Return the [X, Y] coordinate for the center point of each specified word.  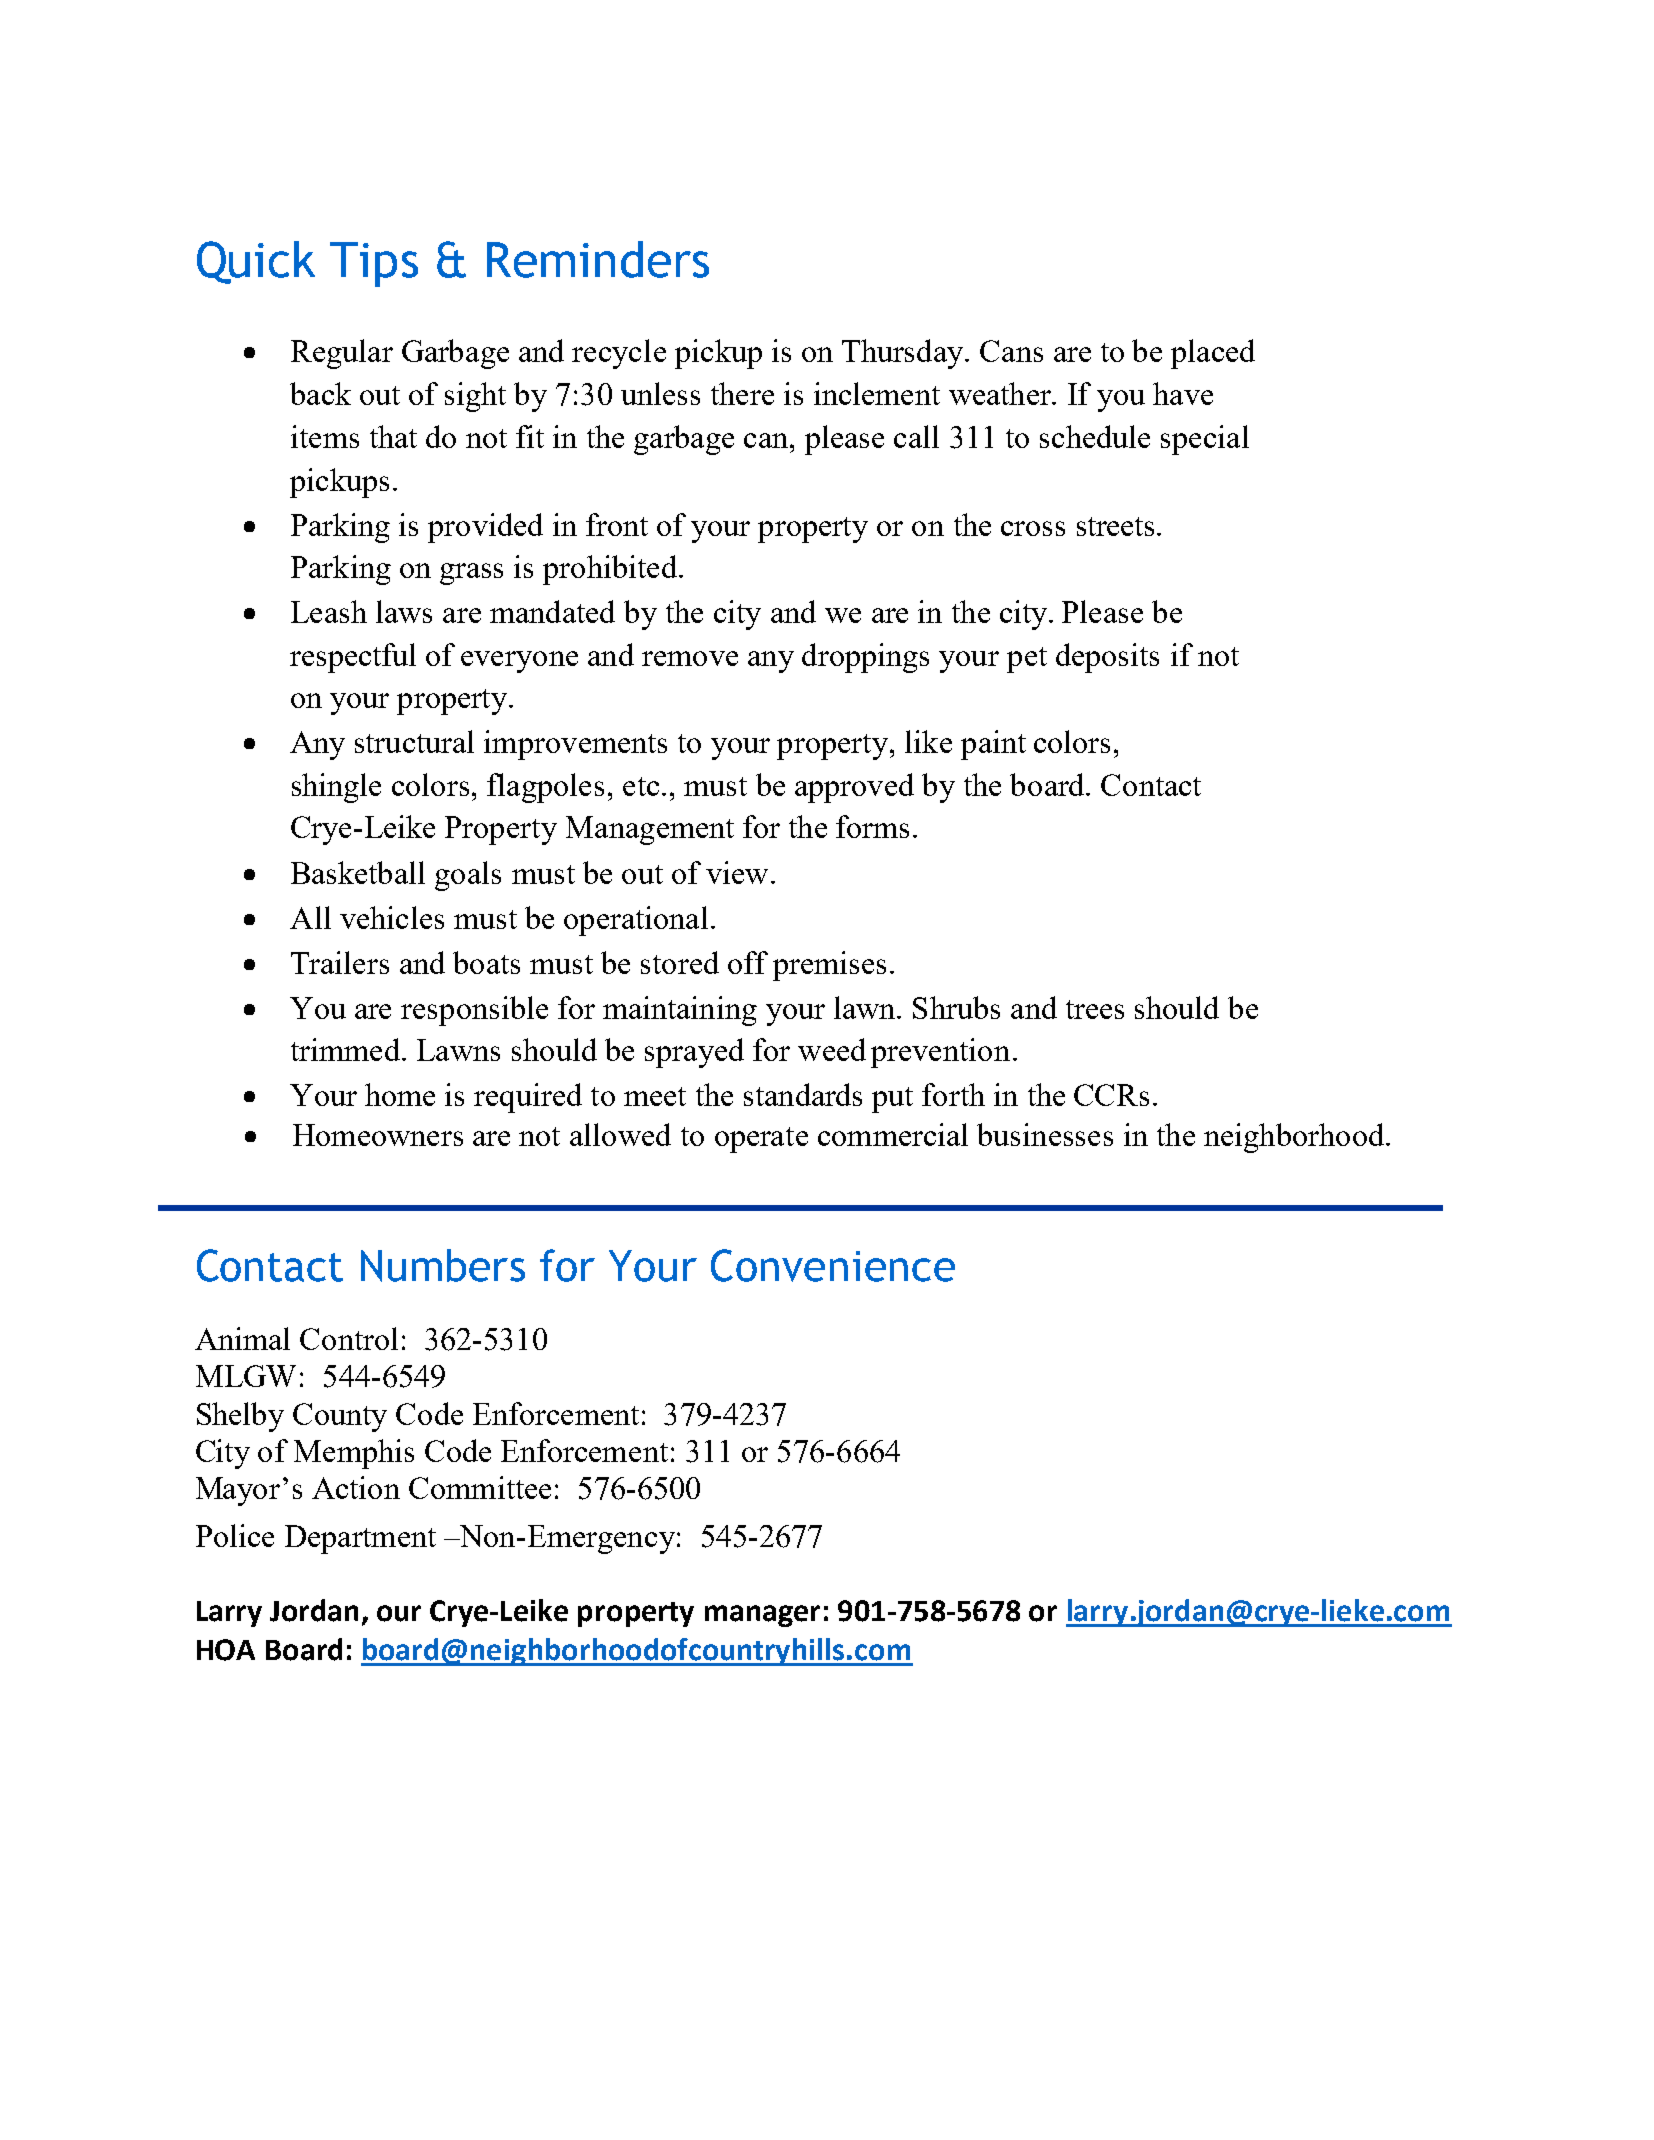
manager [762, 1616]
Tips [374, 264]
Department [360, 1539]
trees [1095, 1009]
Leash [329, 611]
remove [690, 658]
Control [349, 1338]
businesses [1045, 1134]
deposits [1107, 658]
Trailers [340, 962]
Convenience [833, 1265]
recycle [619, 354]
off [748, 962]
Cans [1011, 351]
